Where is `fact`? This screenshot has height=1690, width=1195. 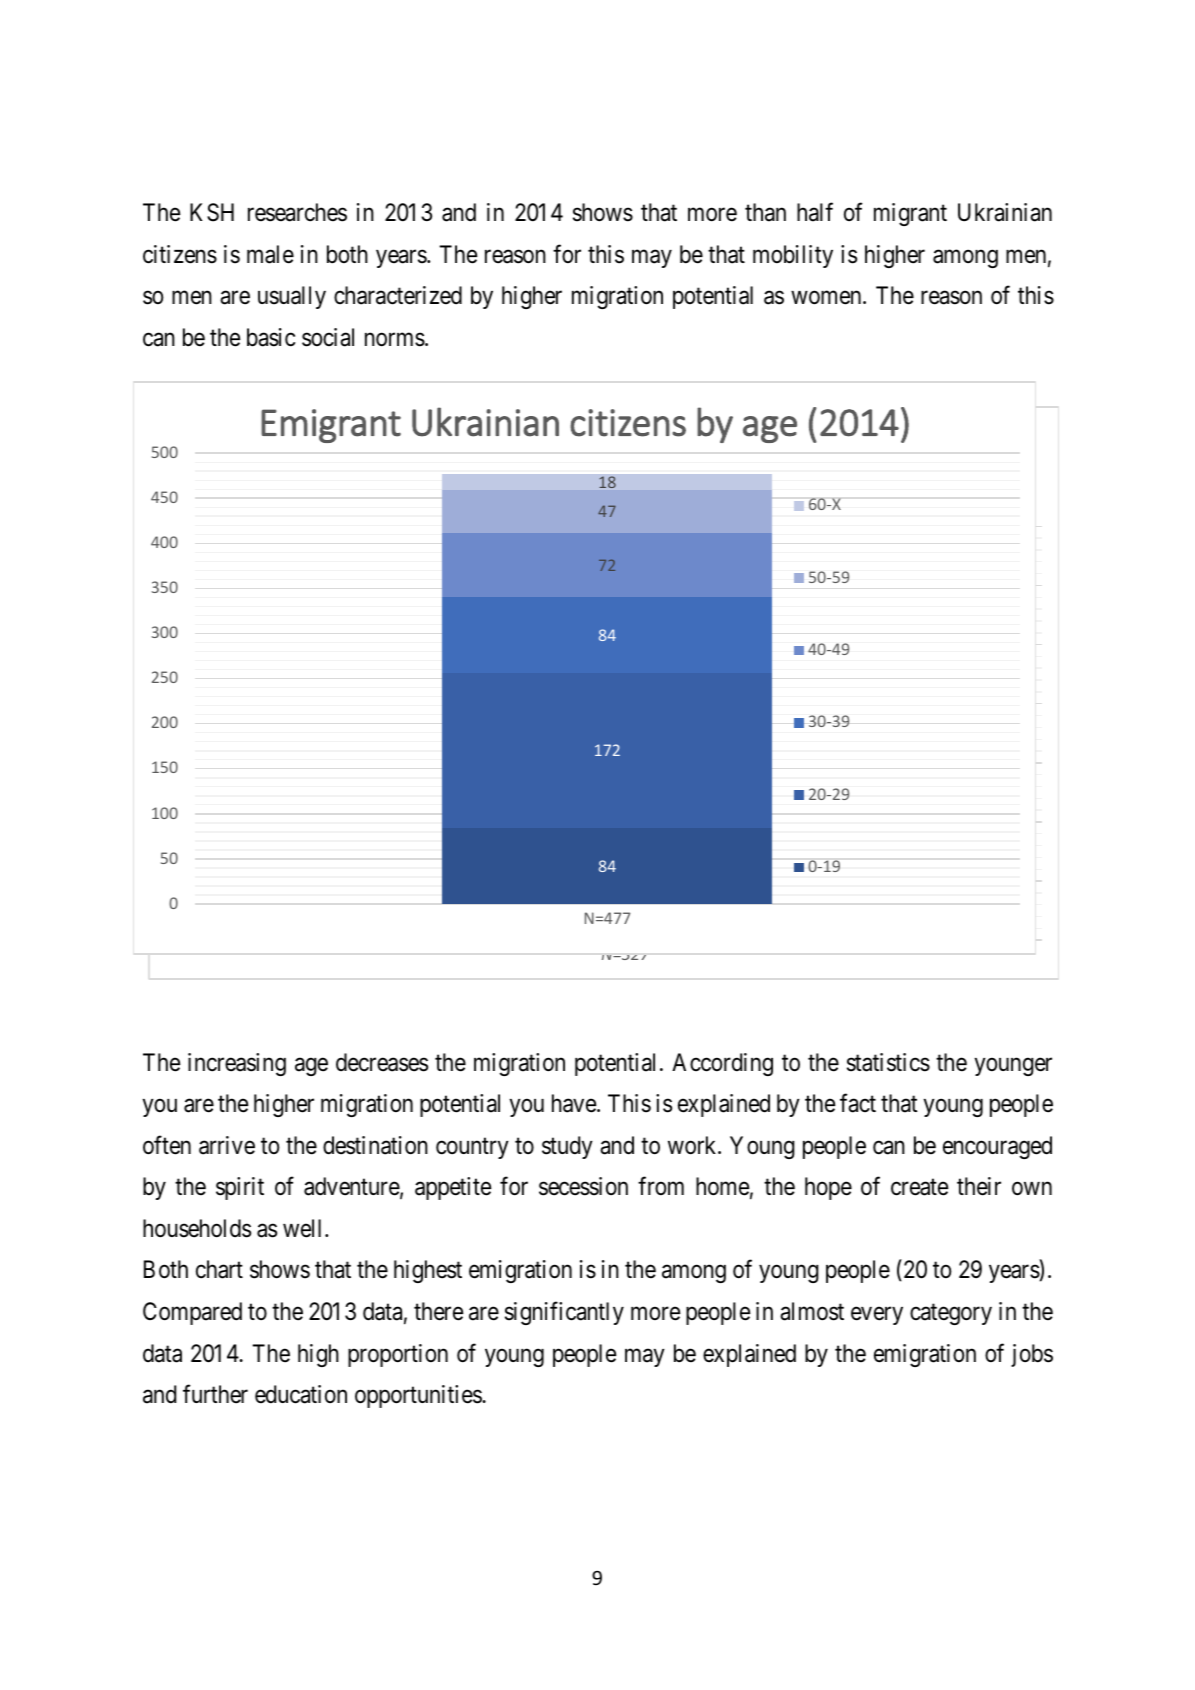 fact is located at coordinates (858, 1103).
